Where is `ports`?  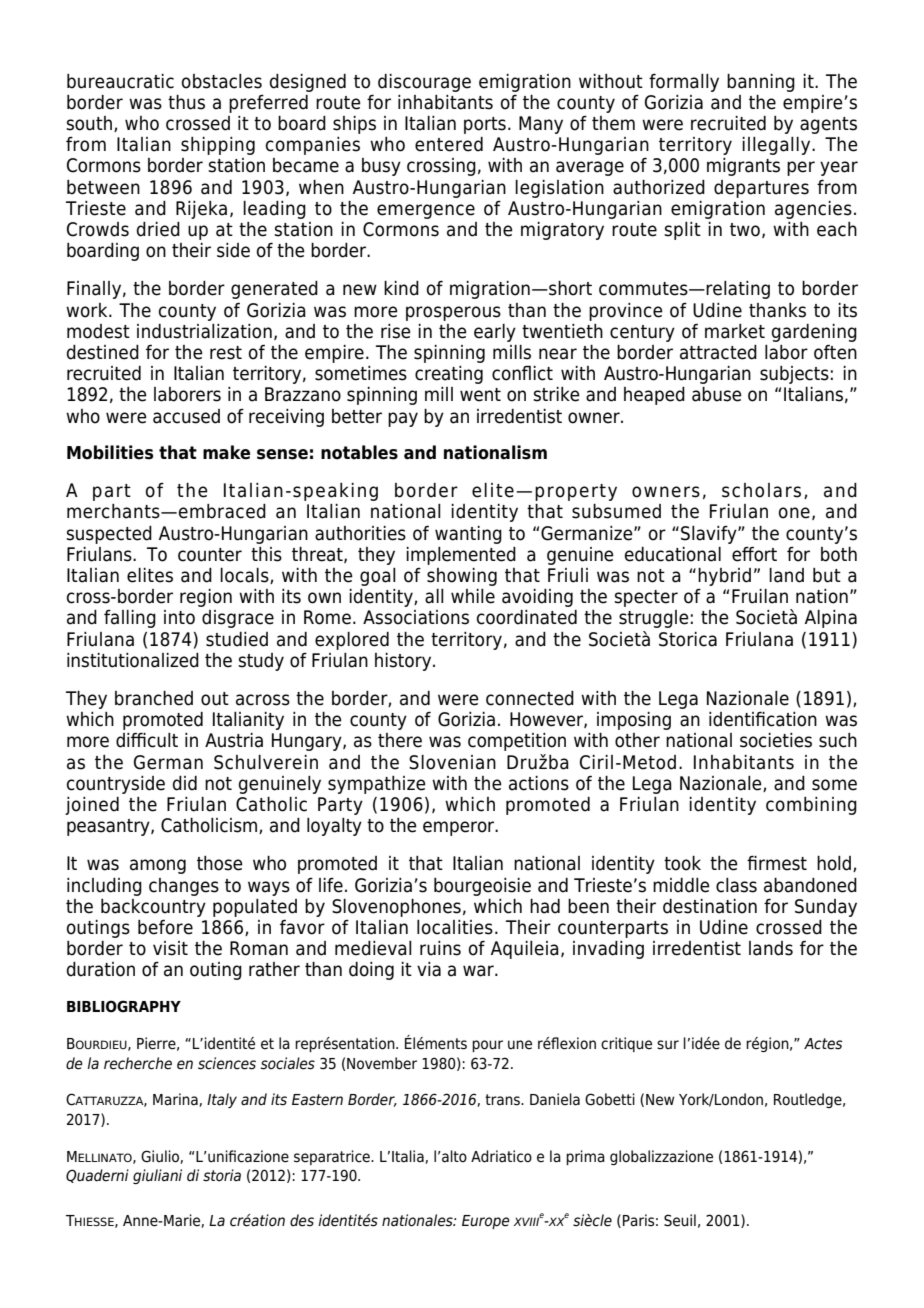
ports is located at coordinates (485, 125).
